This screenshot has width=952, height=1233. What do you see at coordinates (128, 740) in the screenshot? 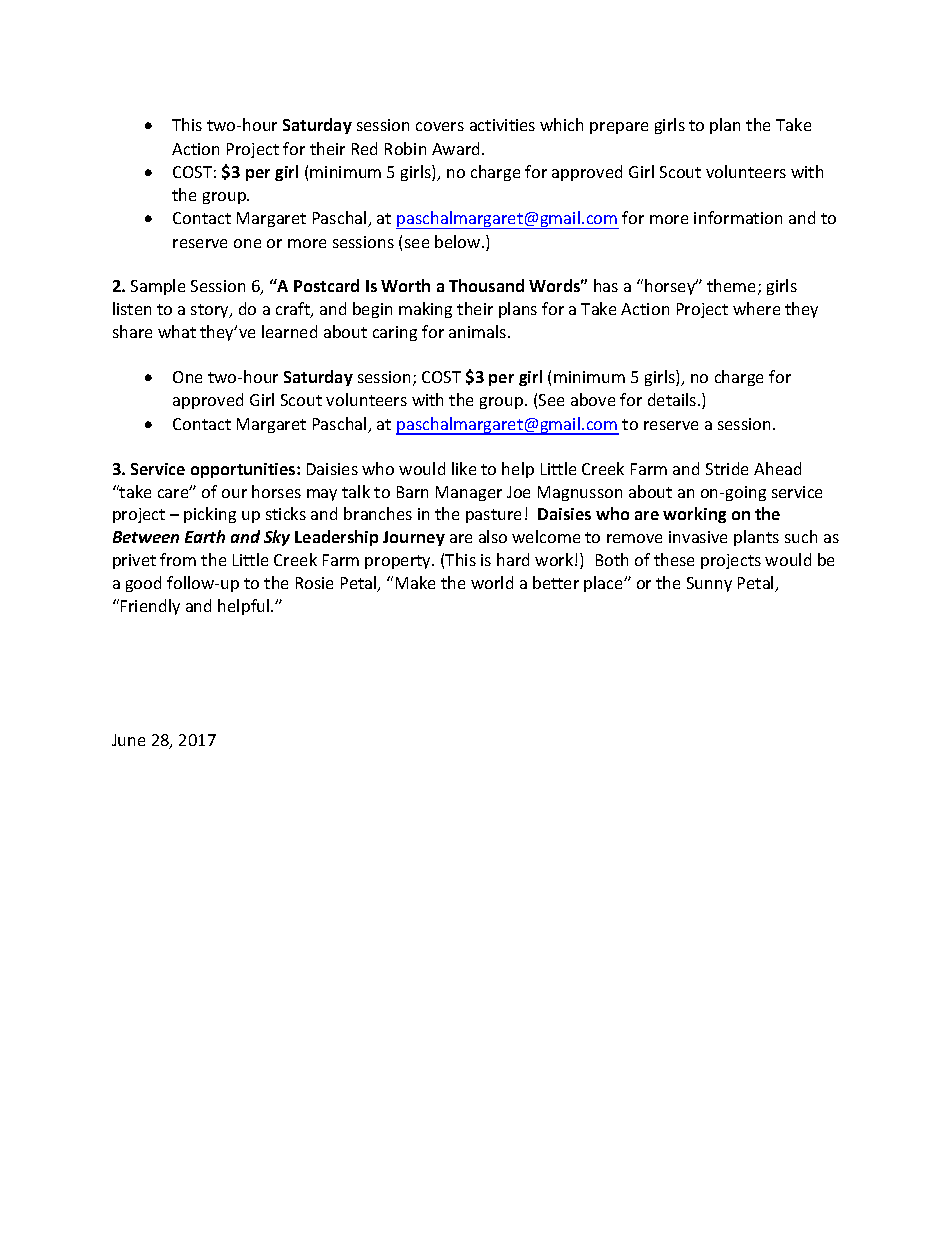
I see `June` at bounding box center [128, 740].
